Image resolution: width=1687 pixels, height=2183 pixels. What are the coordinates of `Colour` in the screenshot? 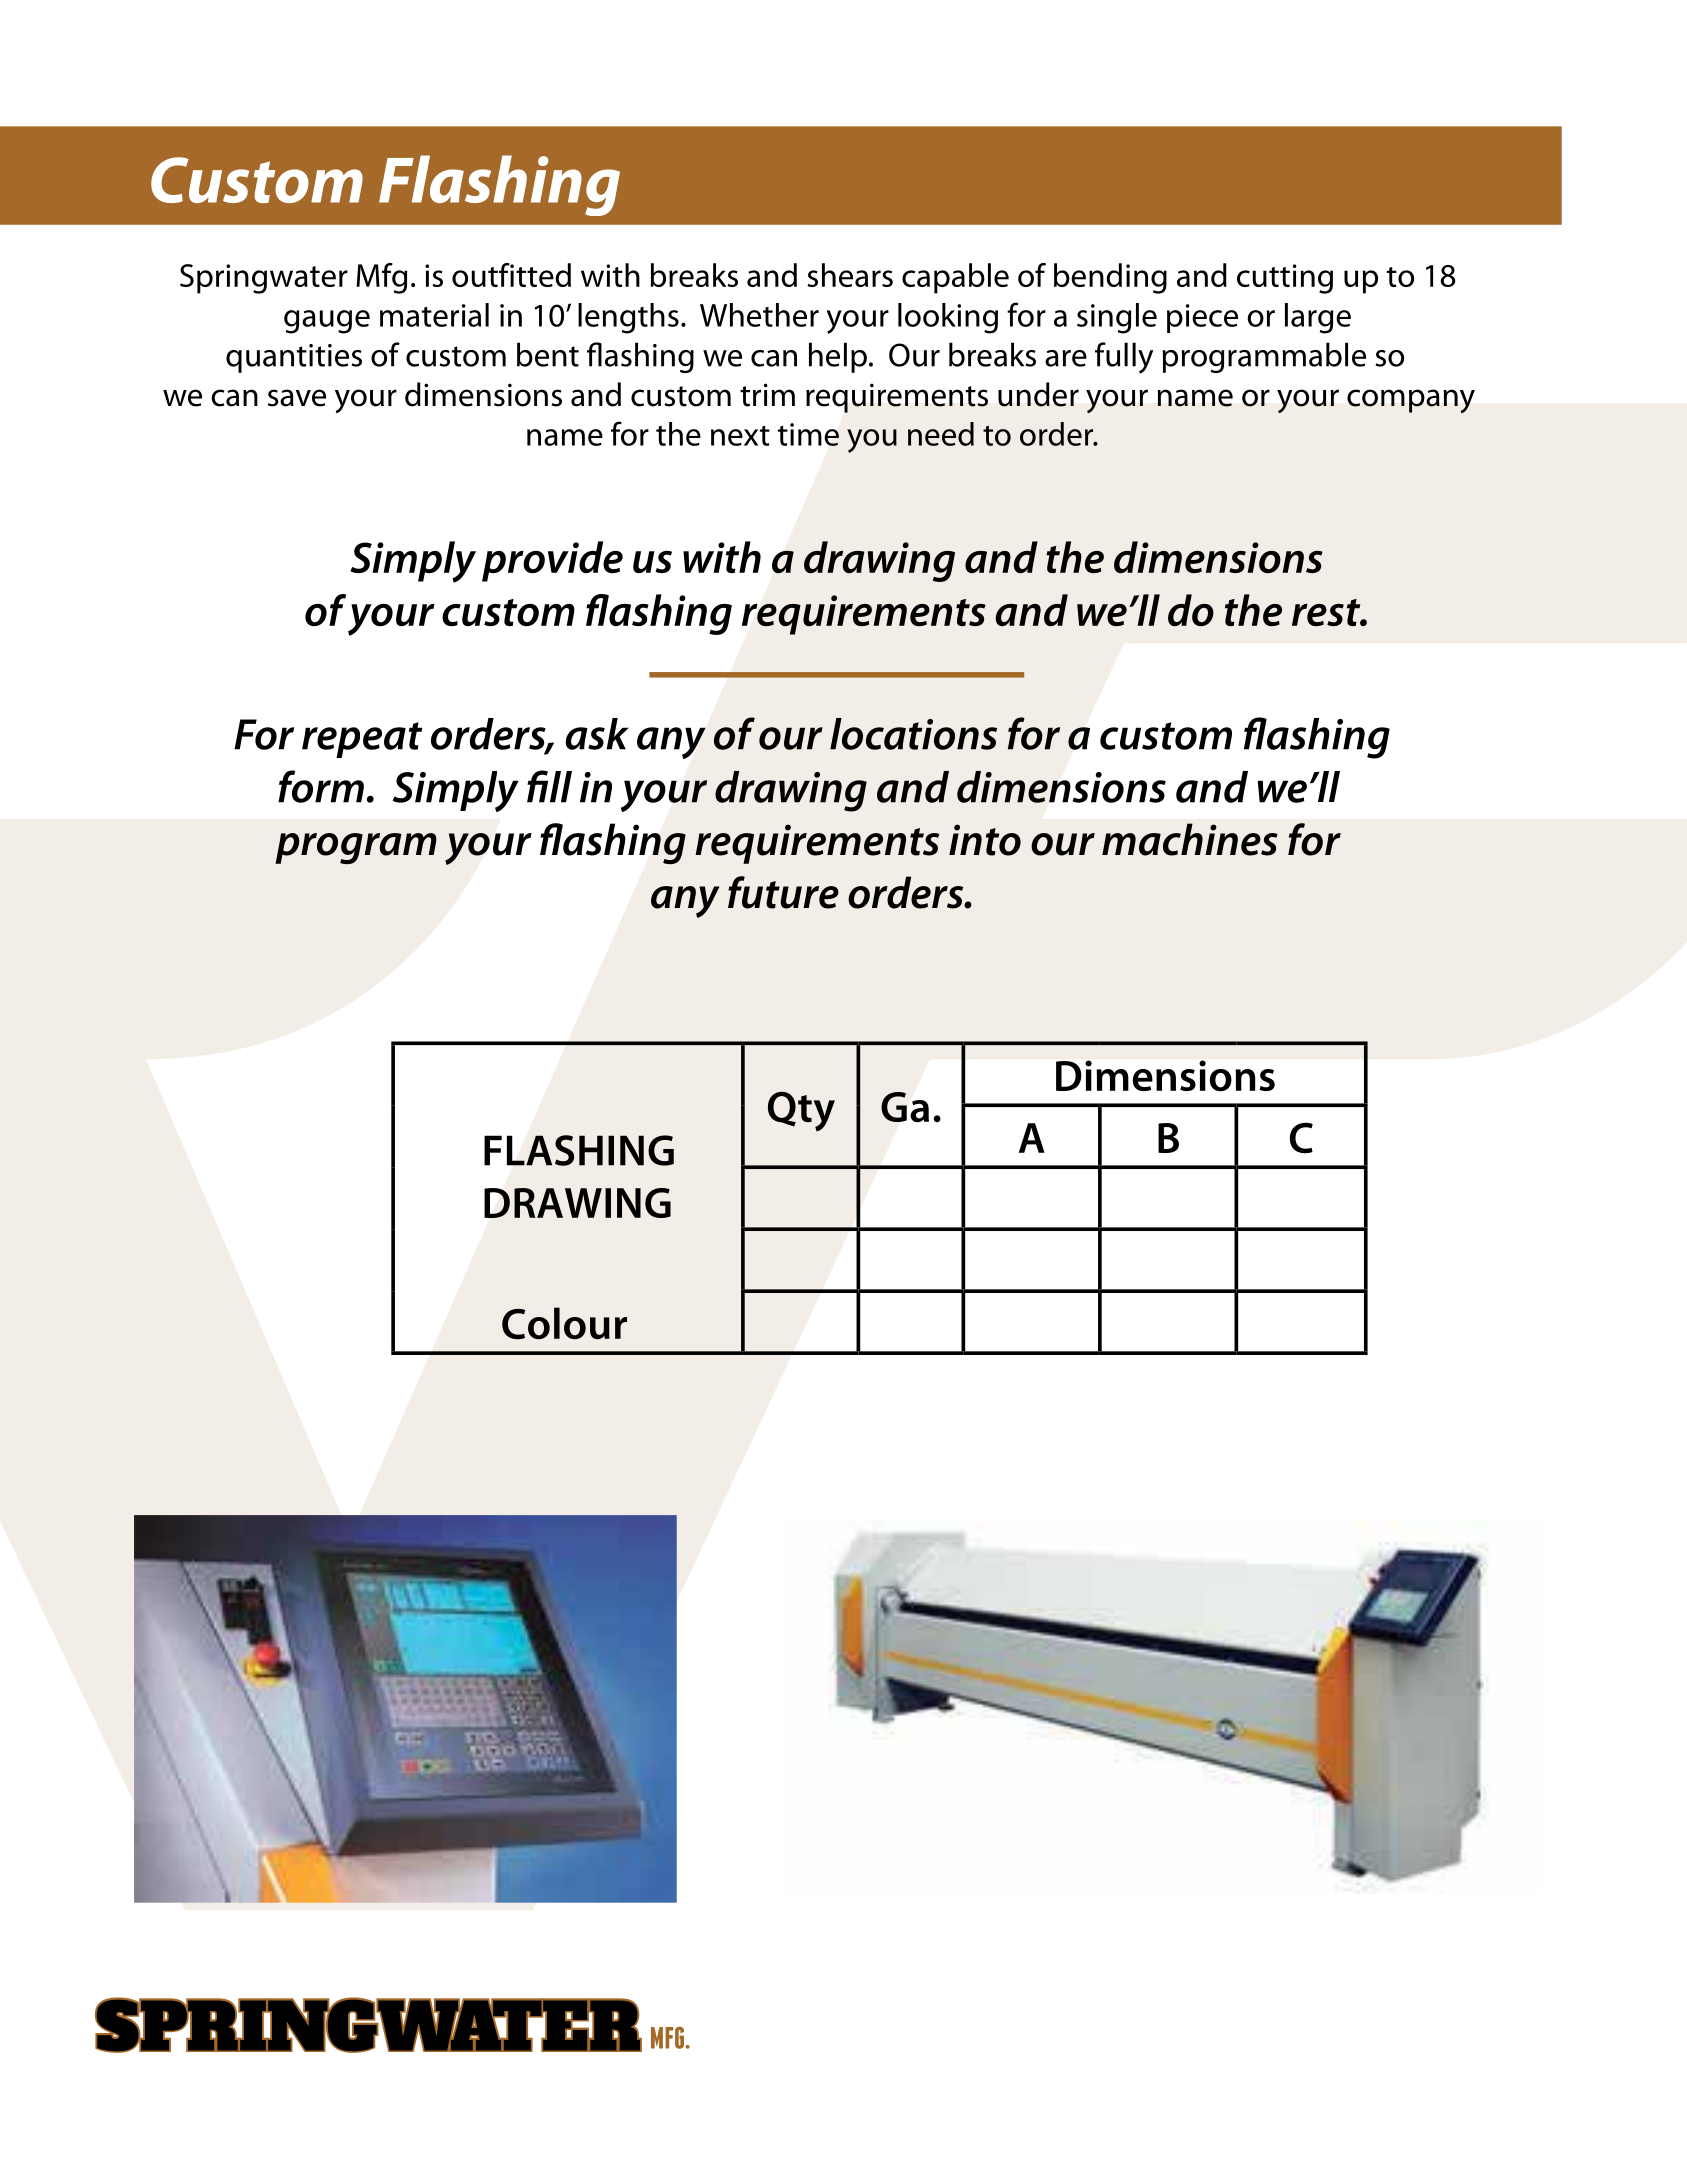 It's located at (564, 1323).
